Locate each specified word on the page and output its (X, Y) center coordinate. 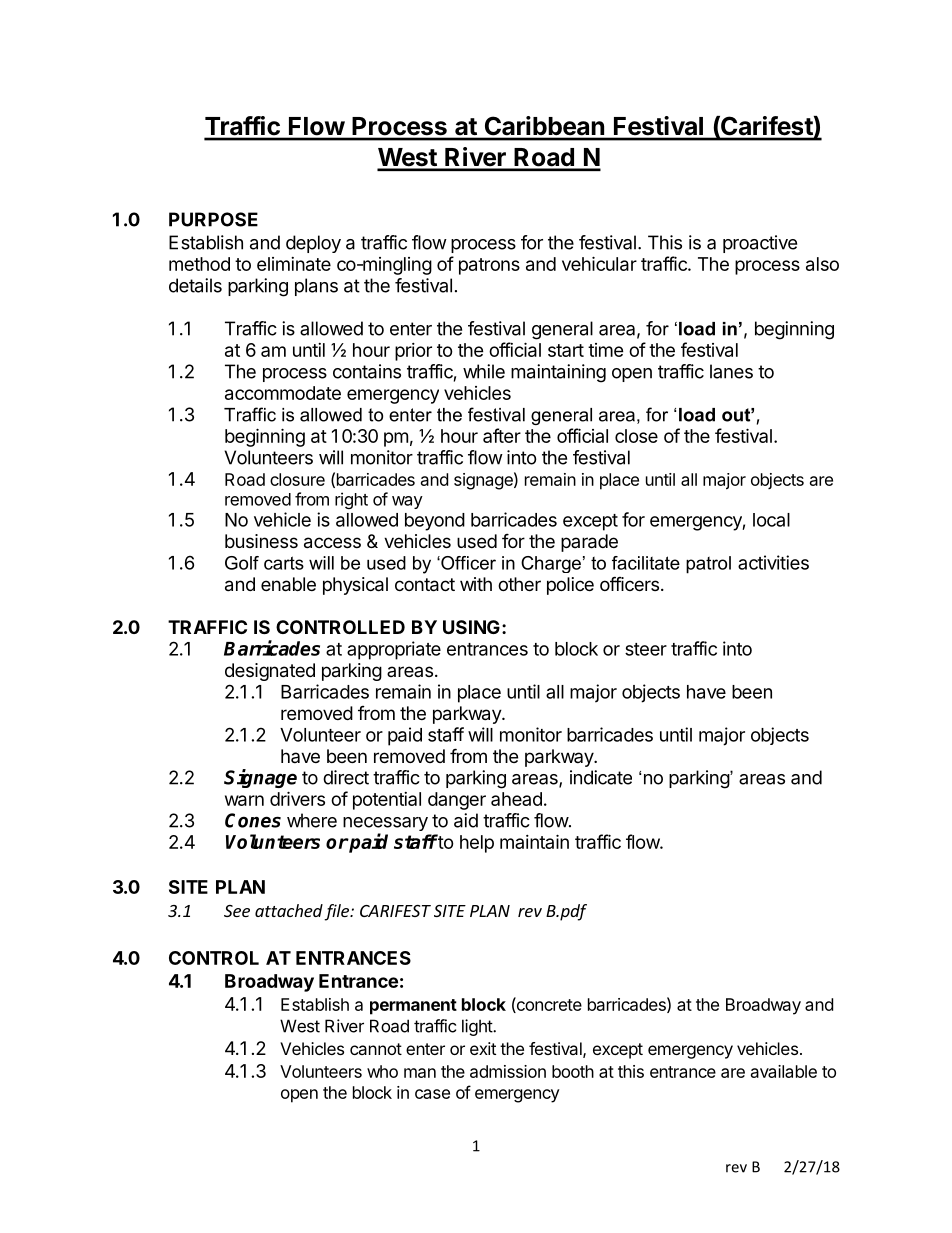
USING (471, 627)
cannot (376, 1049)
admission (508, 1071)
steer (646, 649)
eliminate (294, 264)
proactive (760, 244)
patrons (489, 266)
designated (270, 672)
